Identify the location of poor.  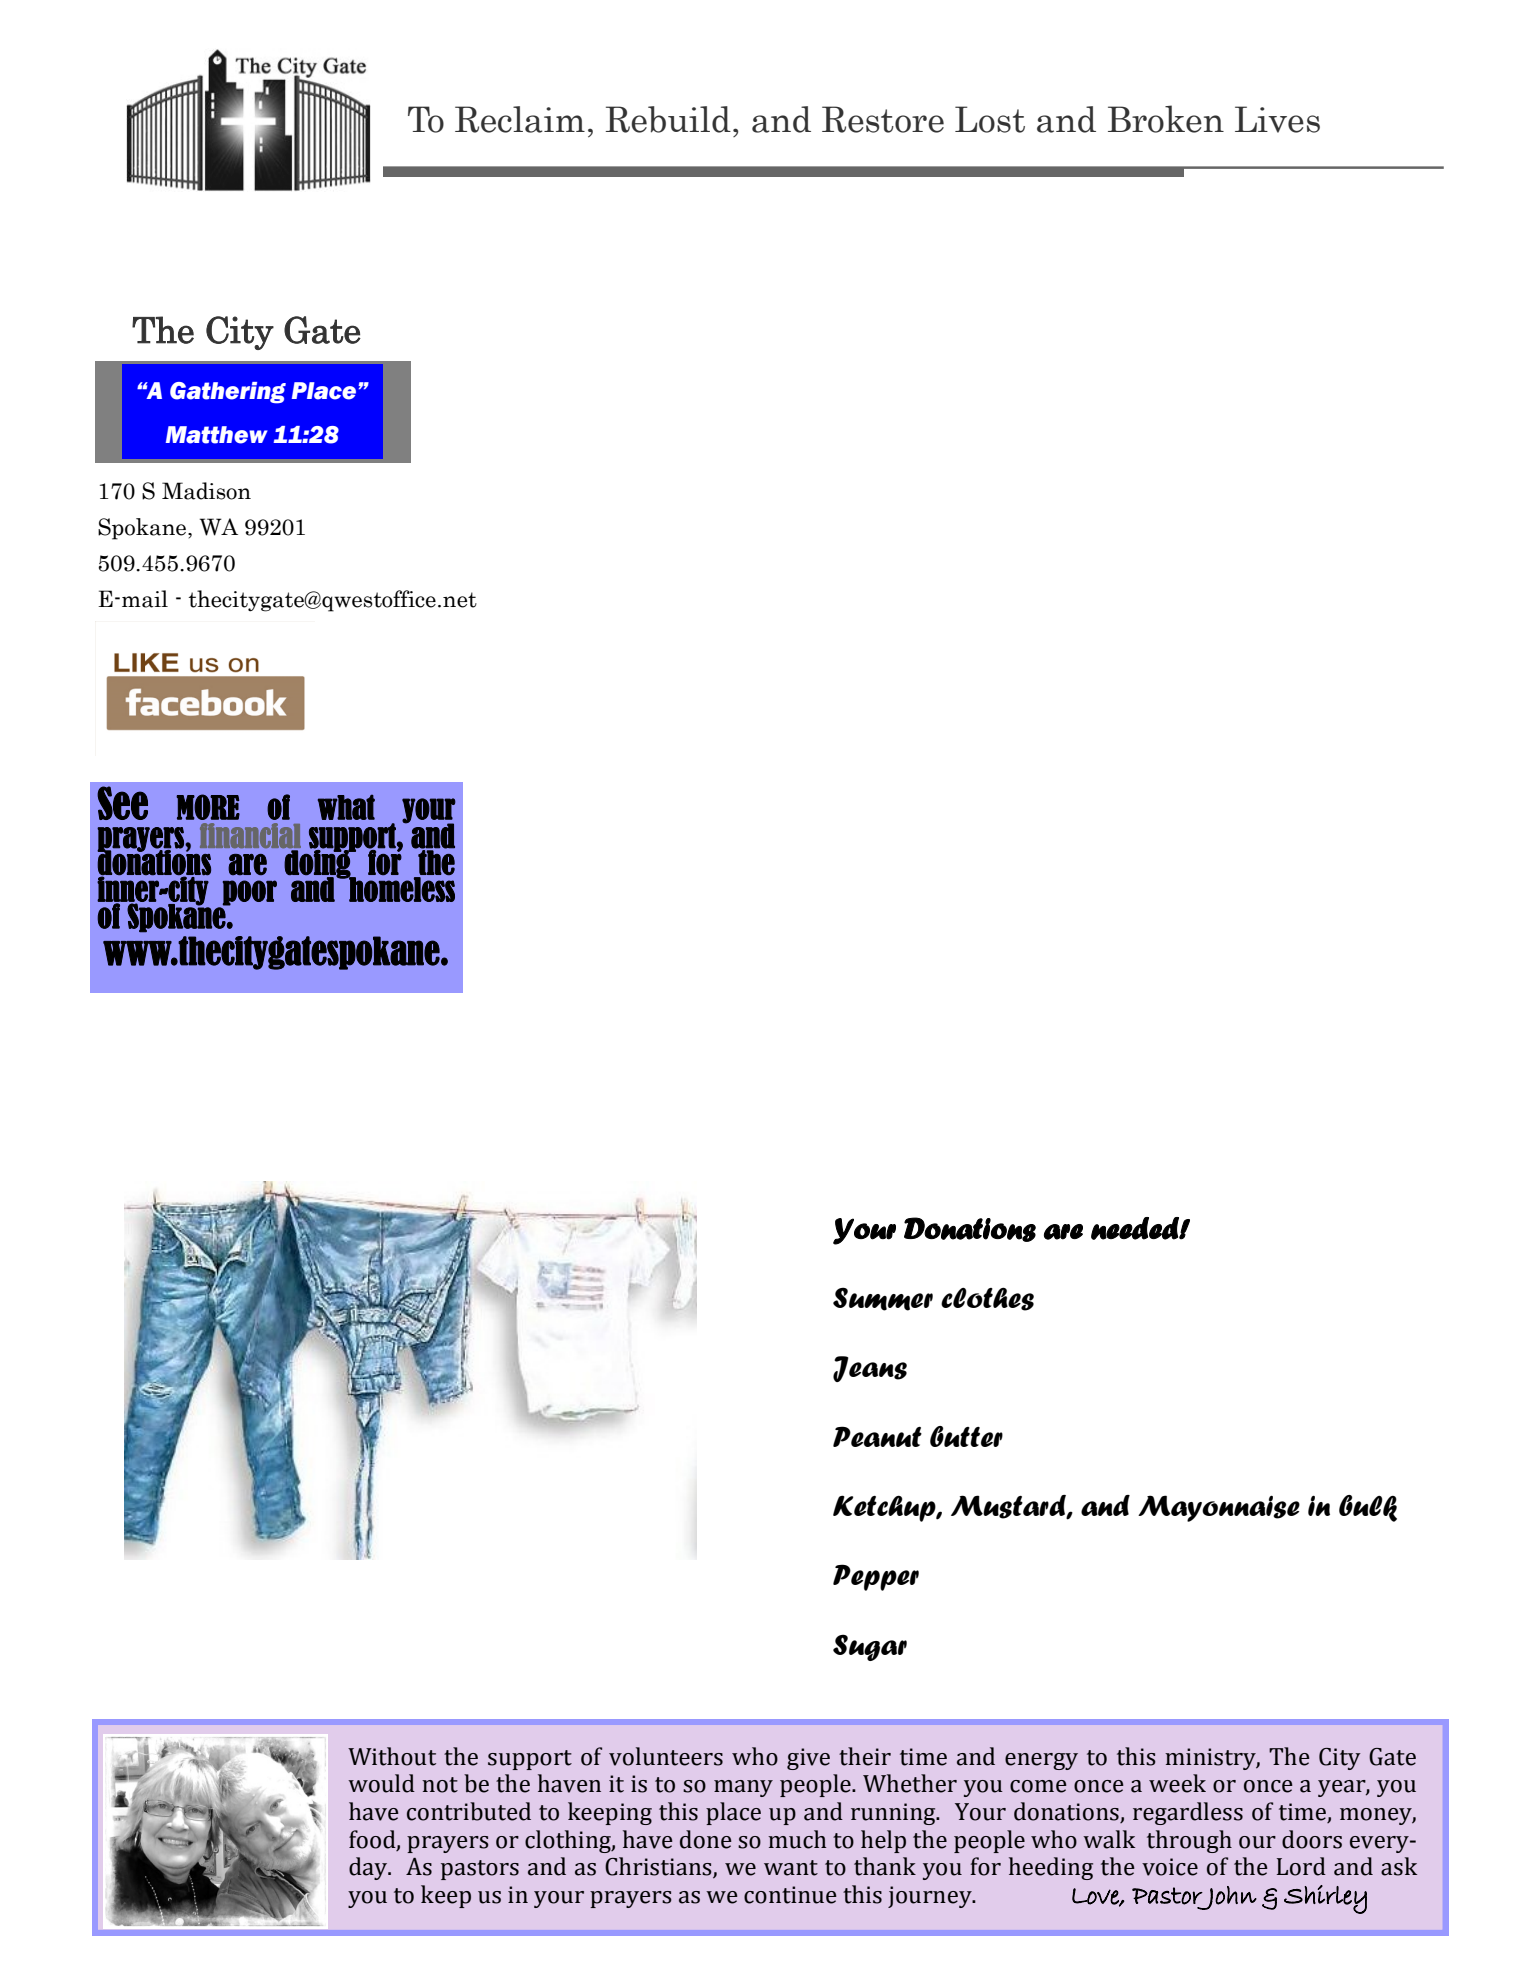
(250, 893).
